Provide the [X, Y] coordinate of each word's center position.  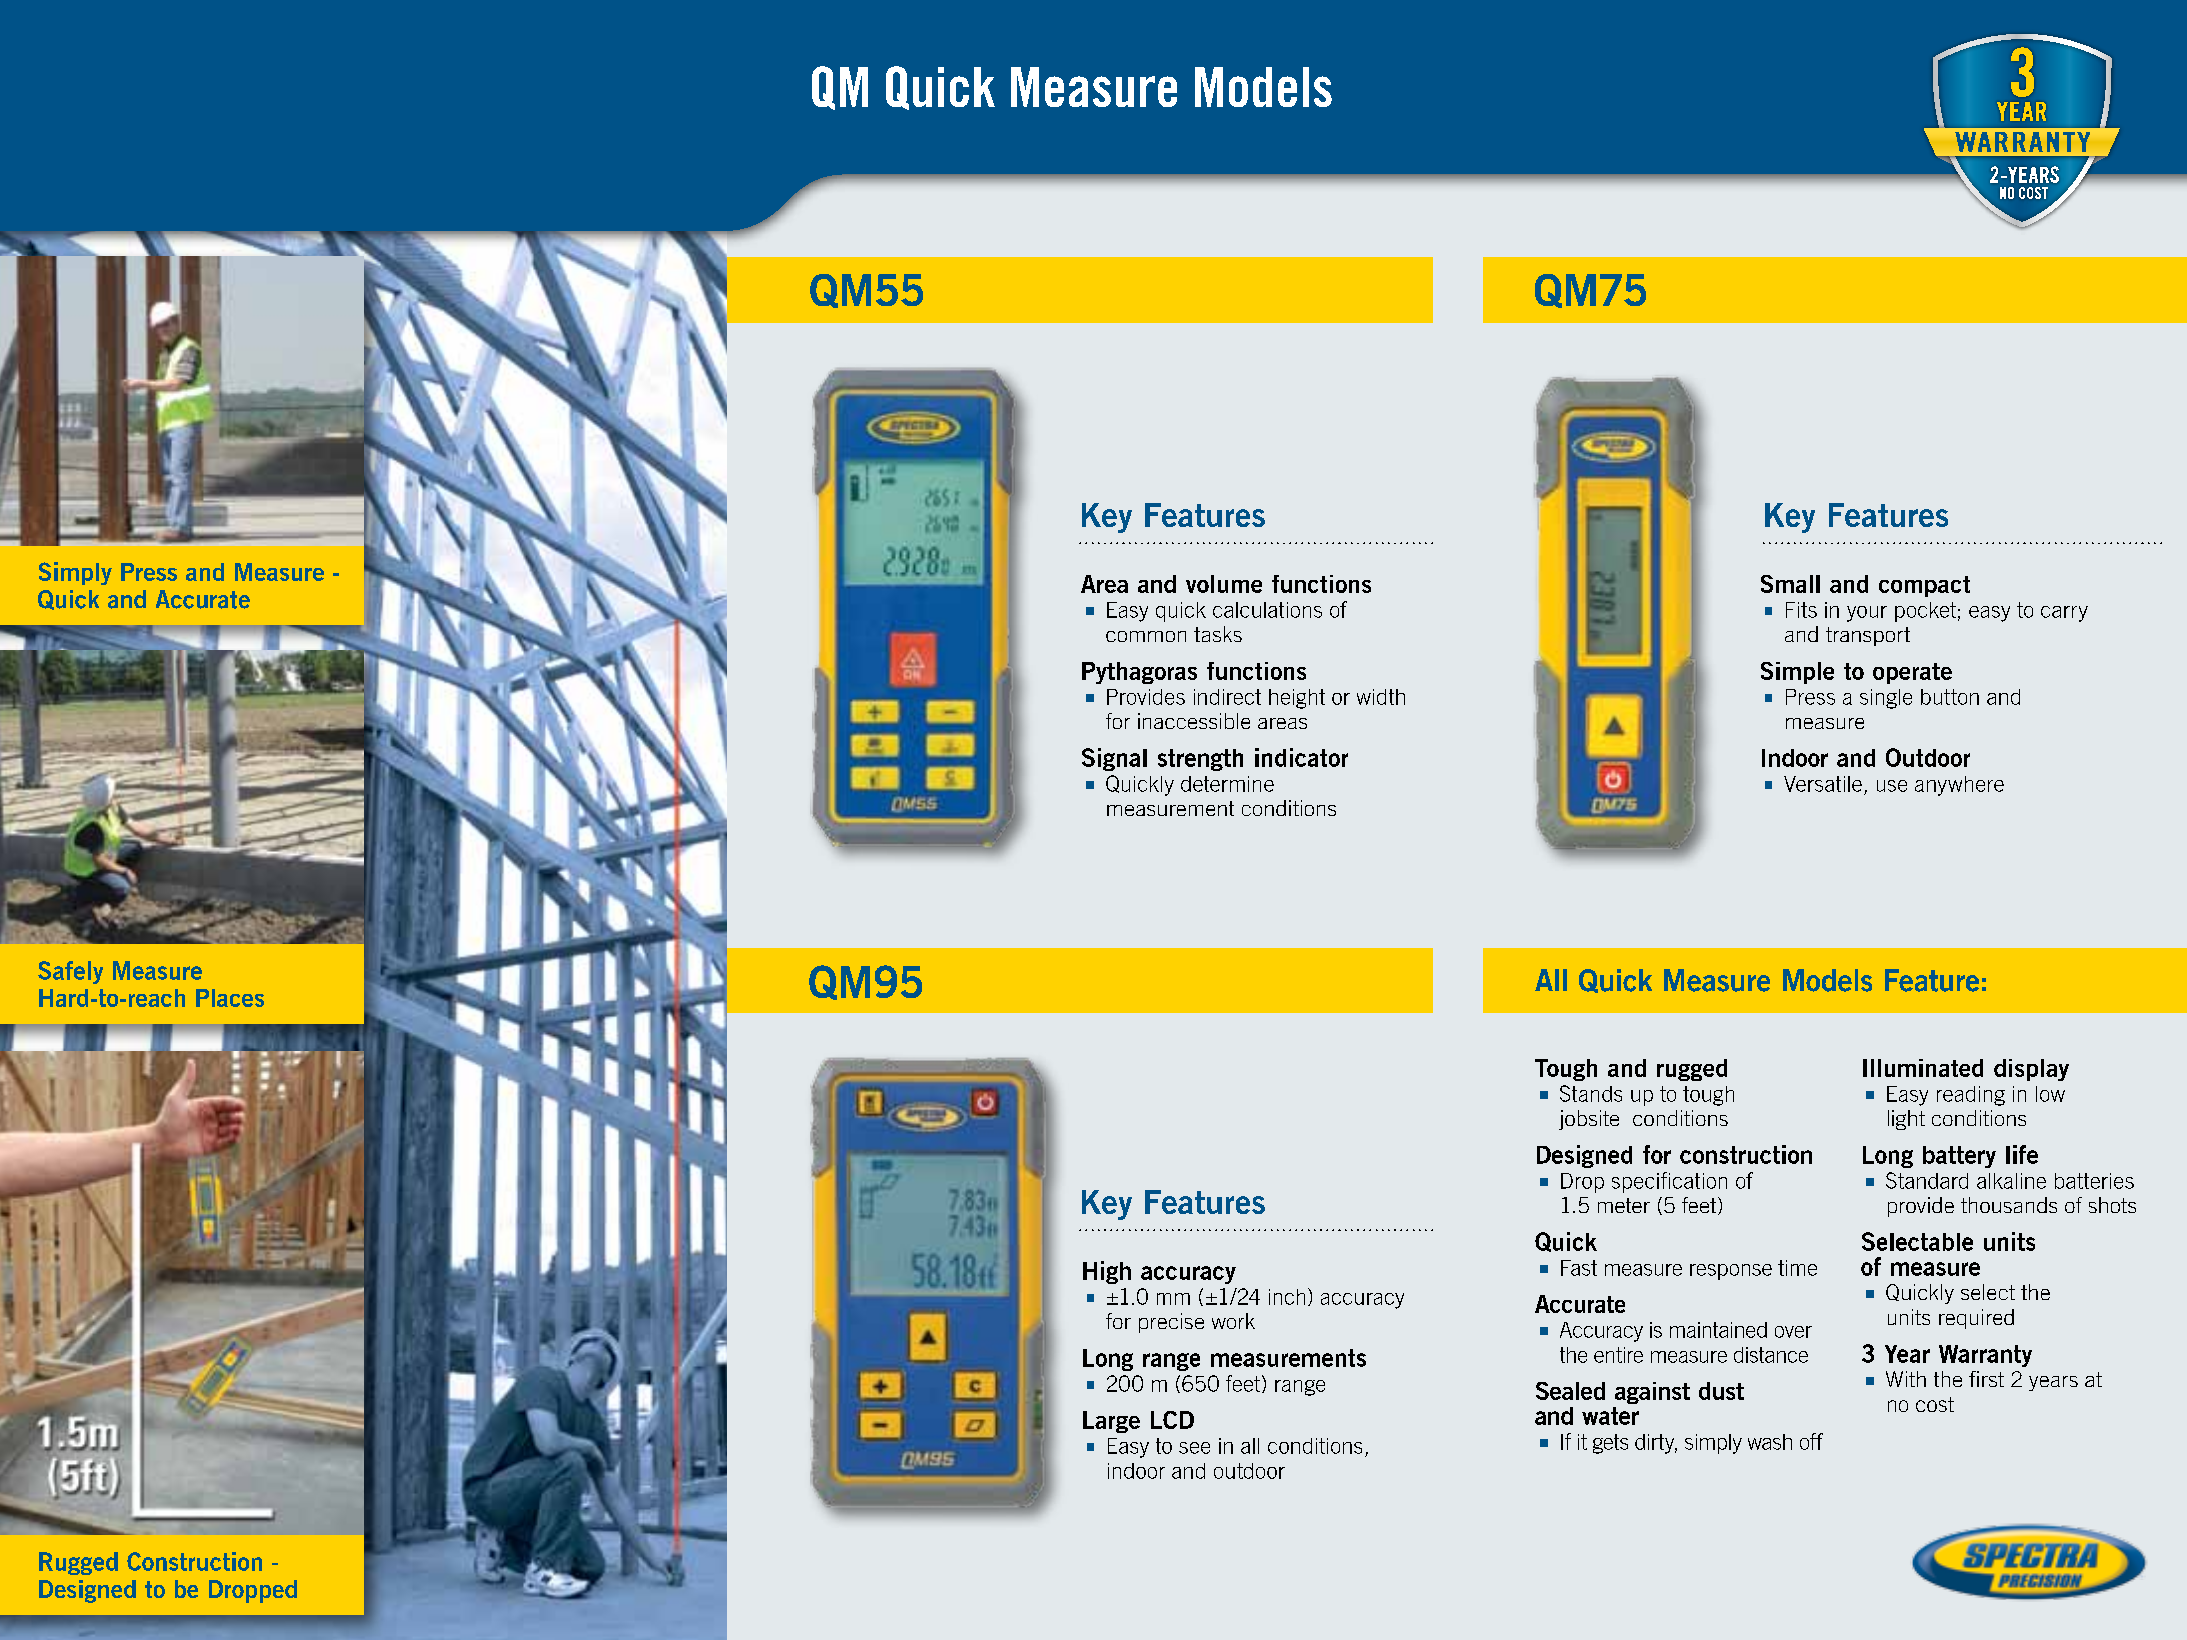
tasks [1218, 634]
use [1892, 786]
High [1107, 1272]
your [1867, 614]
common [1146, 636]
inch [1287, 1297]
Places [230, 998]
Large [1111, 1422]
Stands [1591, 1093]
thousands [2009, 1205]
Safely [70, 972]
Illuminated [1923, 1068]
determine [1227, 784]
